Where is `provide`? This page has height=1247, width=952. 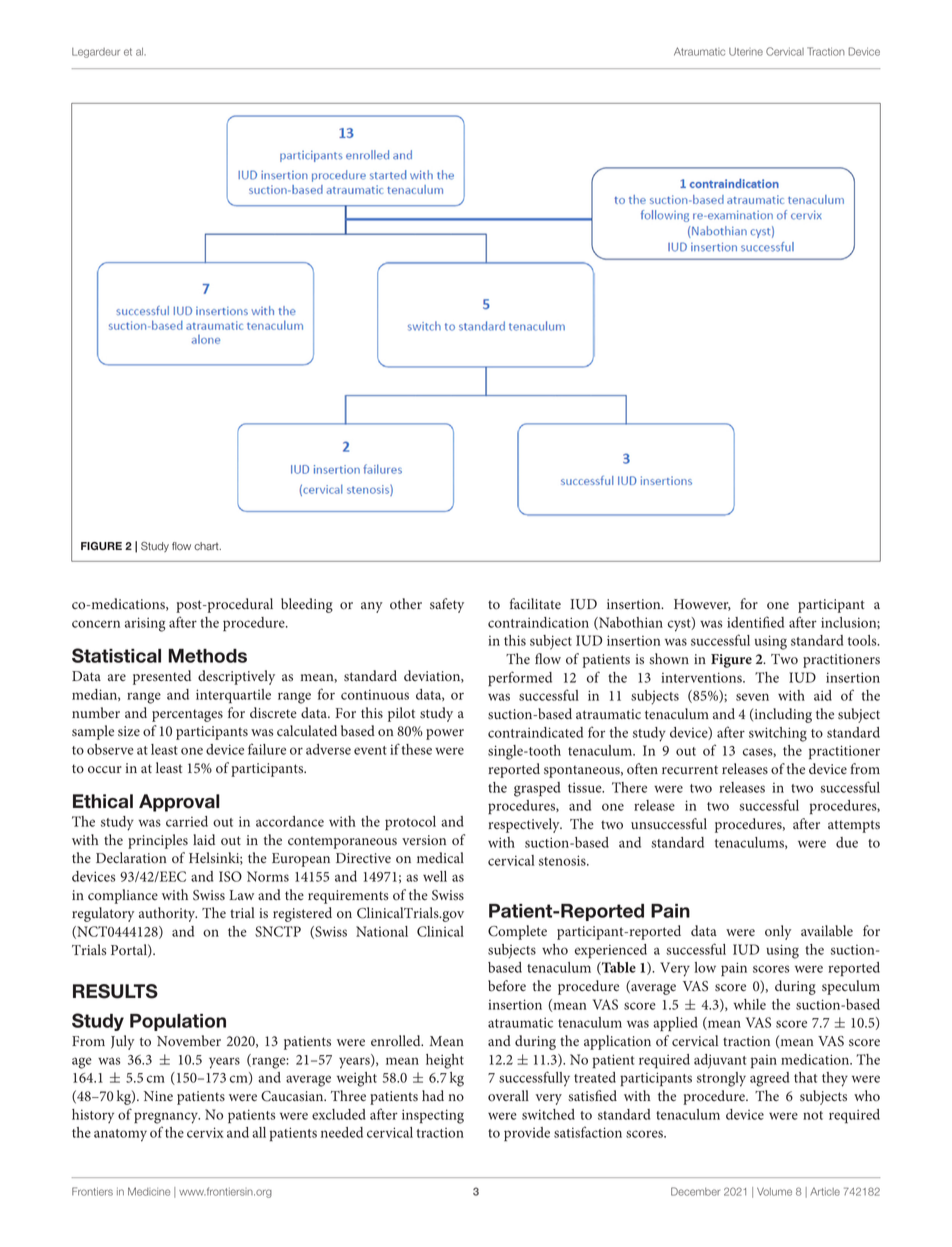 provide is located at coordinates (527, 1134).
